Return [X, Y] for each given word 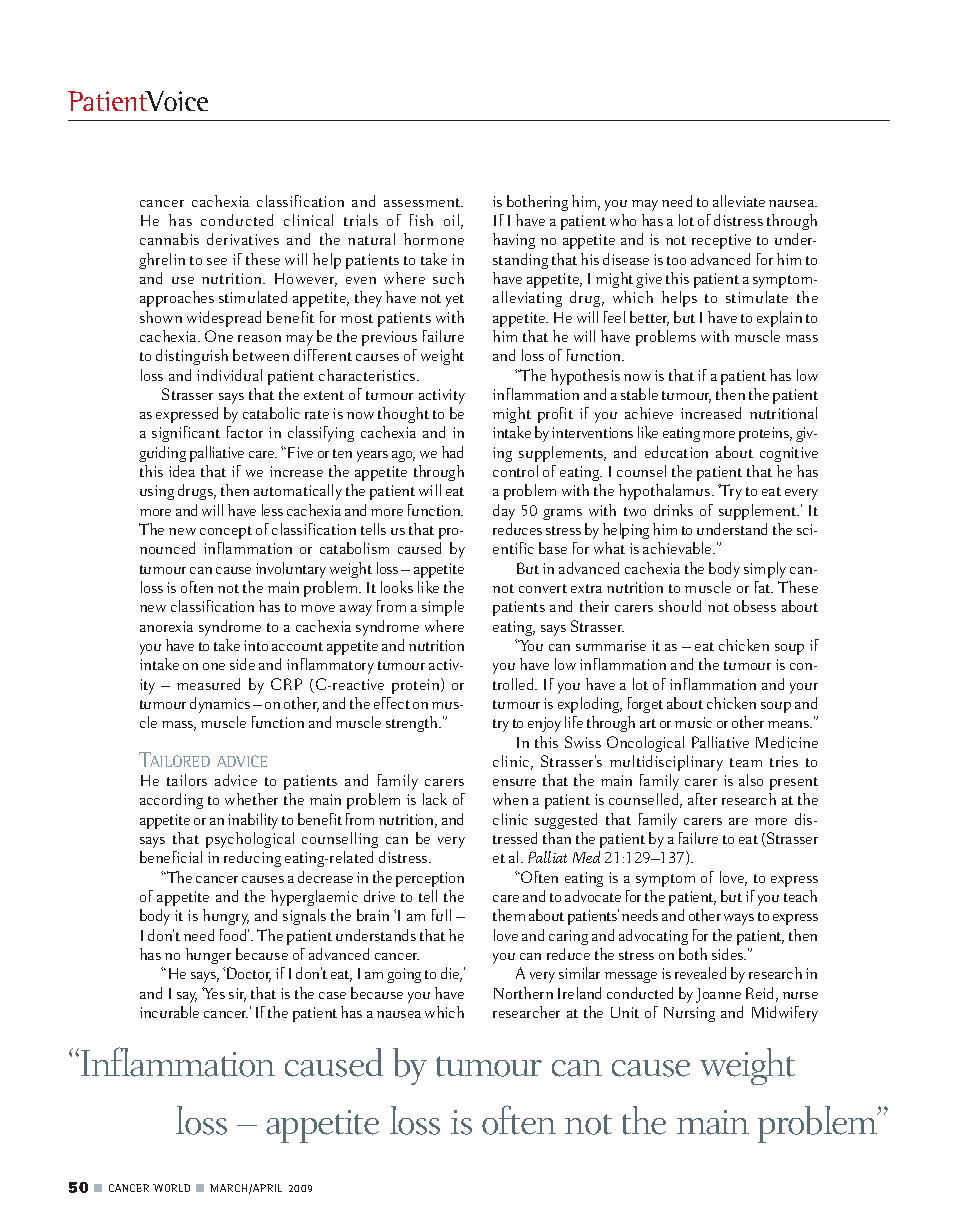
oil [453, 221]
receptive [721, 241]
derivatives [243, 239]
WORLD [171, 1188]
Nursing [689, 1014]
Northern [523, 993]
